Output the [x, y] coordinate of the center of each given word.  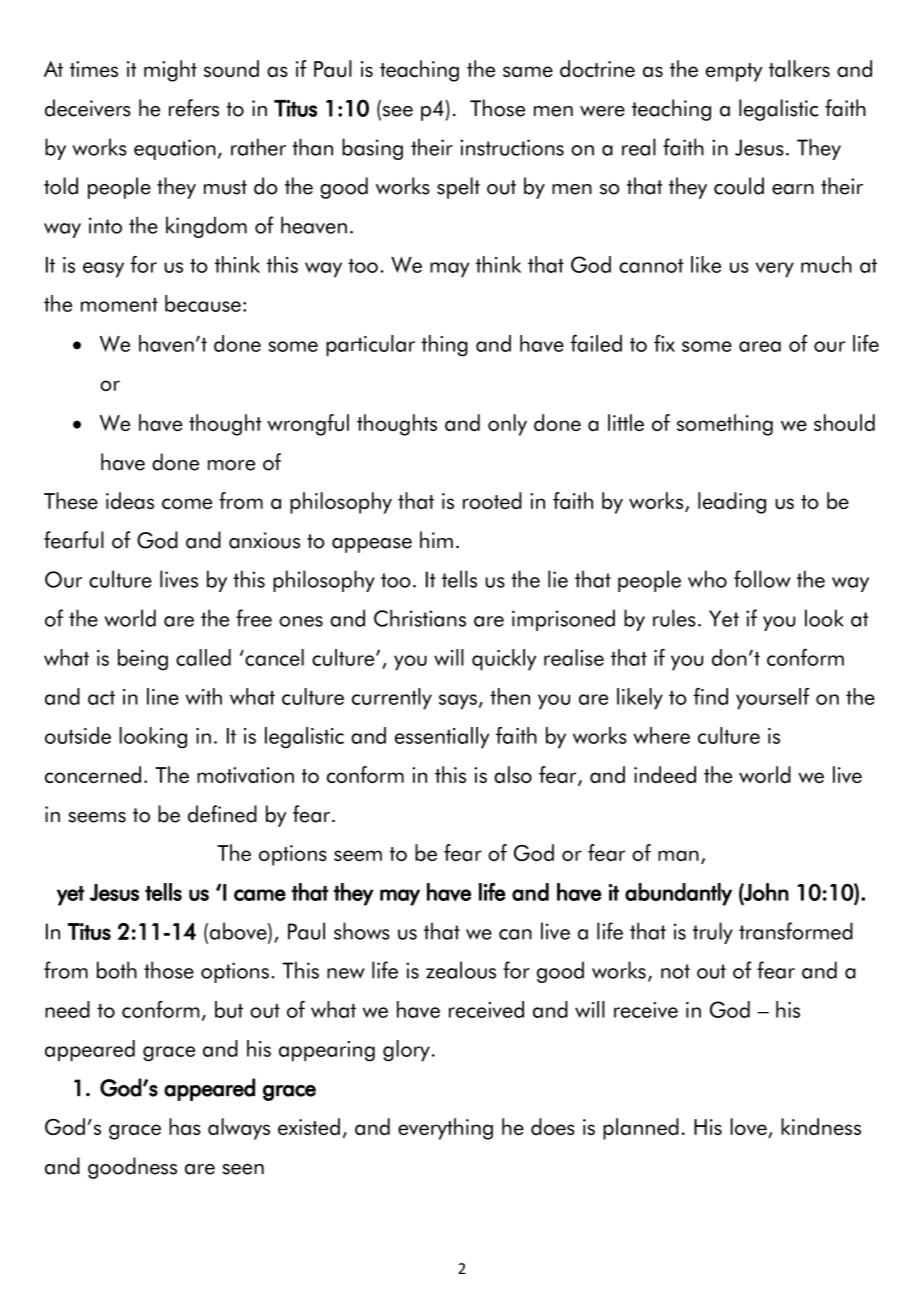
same [528, 71]
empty [734, 72]
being [143, 660]
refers [194, 108]
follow [762, 579]
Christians [420, 618]
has [185, 1126]
